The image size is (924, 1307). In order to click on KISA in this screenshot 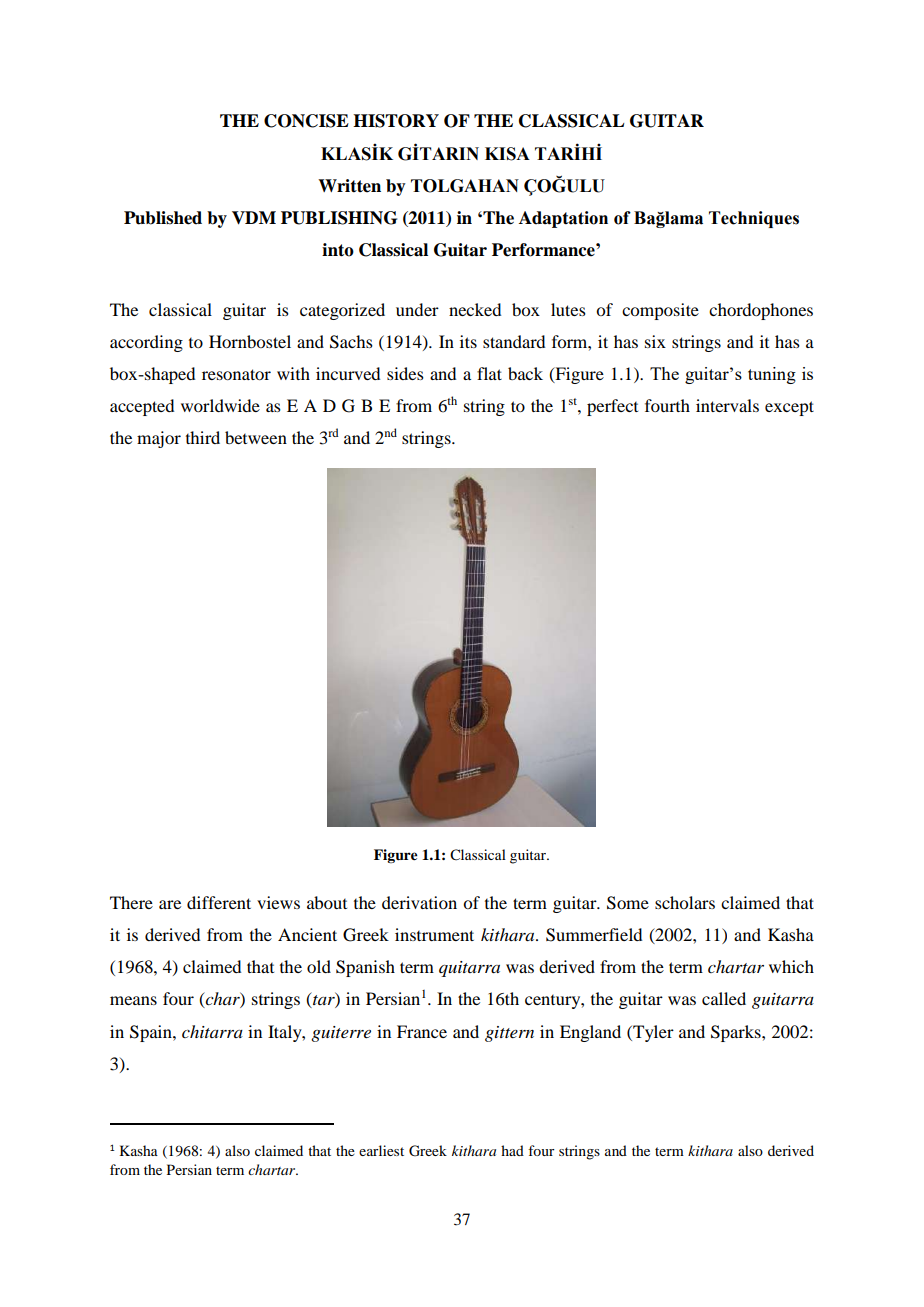, I will do `click(507, 154)`.
